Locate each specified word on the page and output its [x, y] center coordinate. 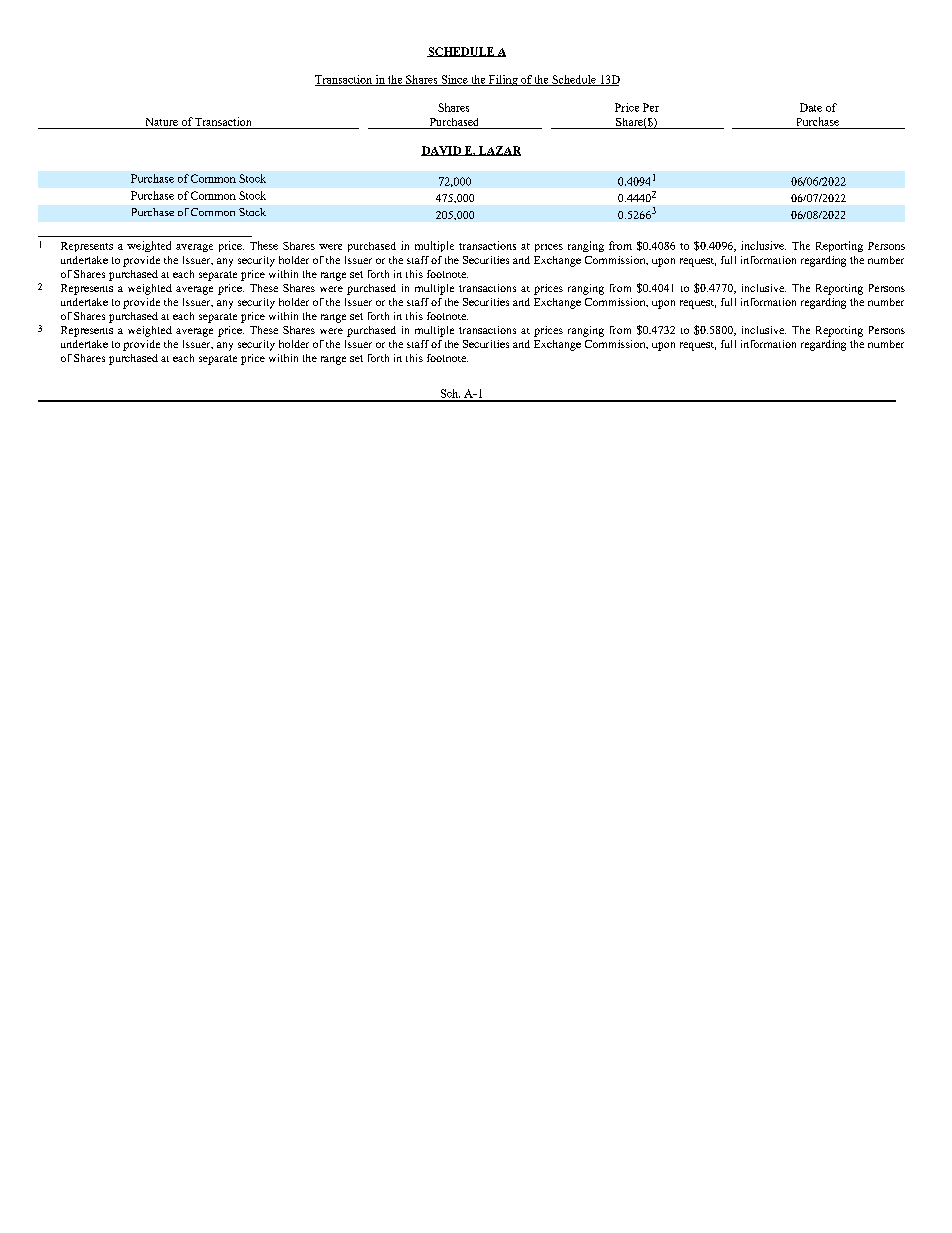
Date [811, 107]
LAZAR [499, 151]
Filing [503, 80]
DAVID [442, 151]
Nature [162, 122]
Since [454, 80]
